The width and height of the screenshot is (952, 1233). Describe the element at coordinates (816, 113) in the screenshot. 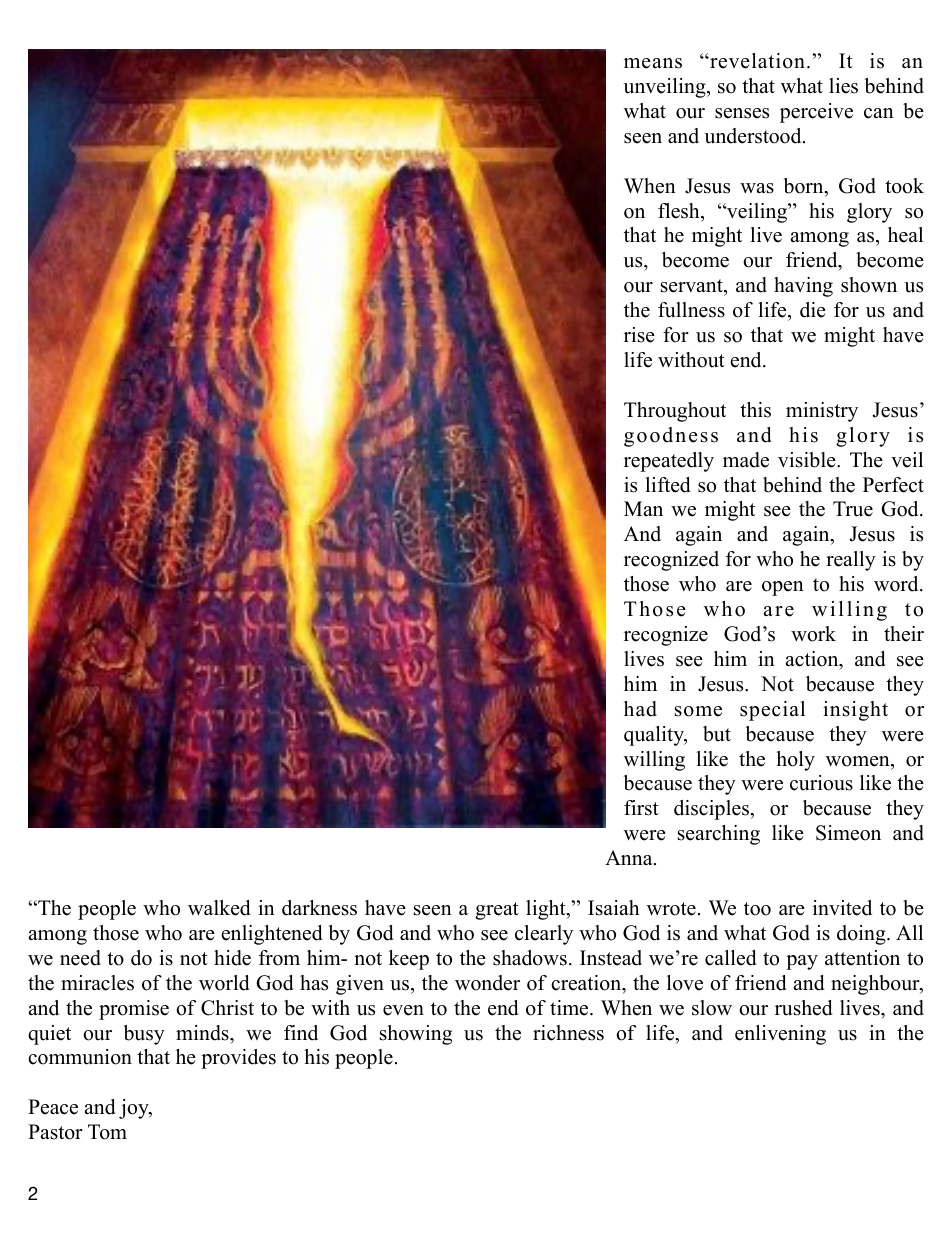

I see `perceive` at that location.
